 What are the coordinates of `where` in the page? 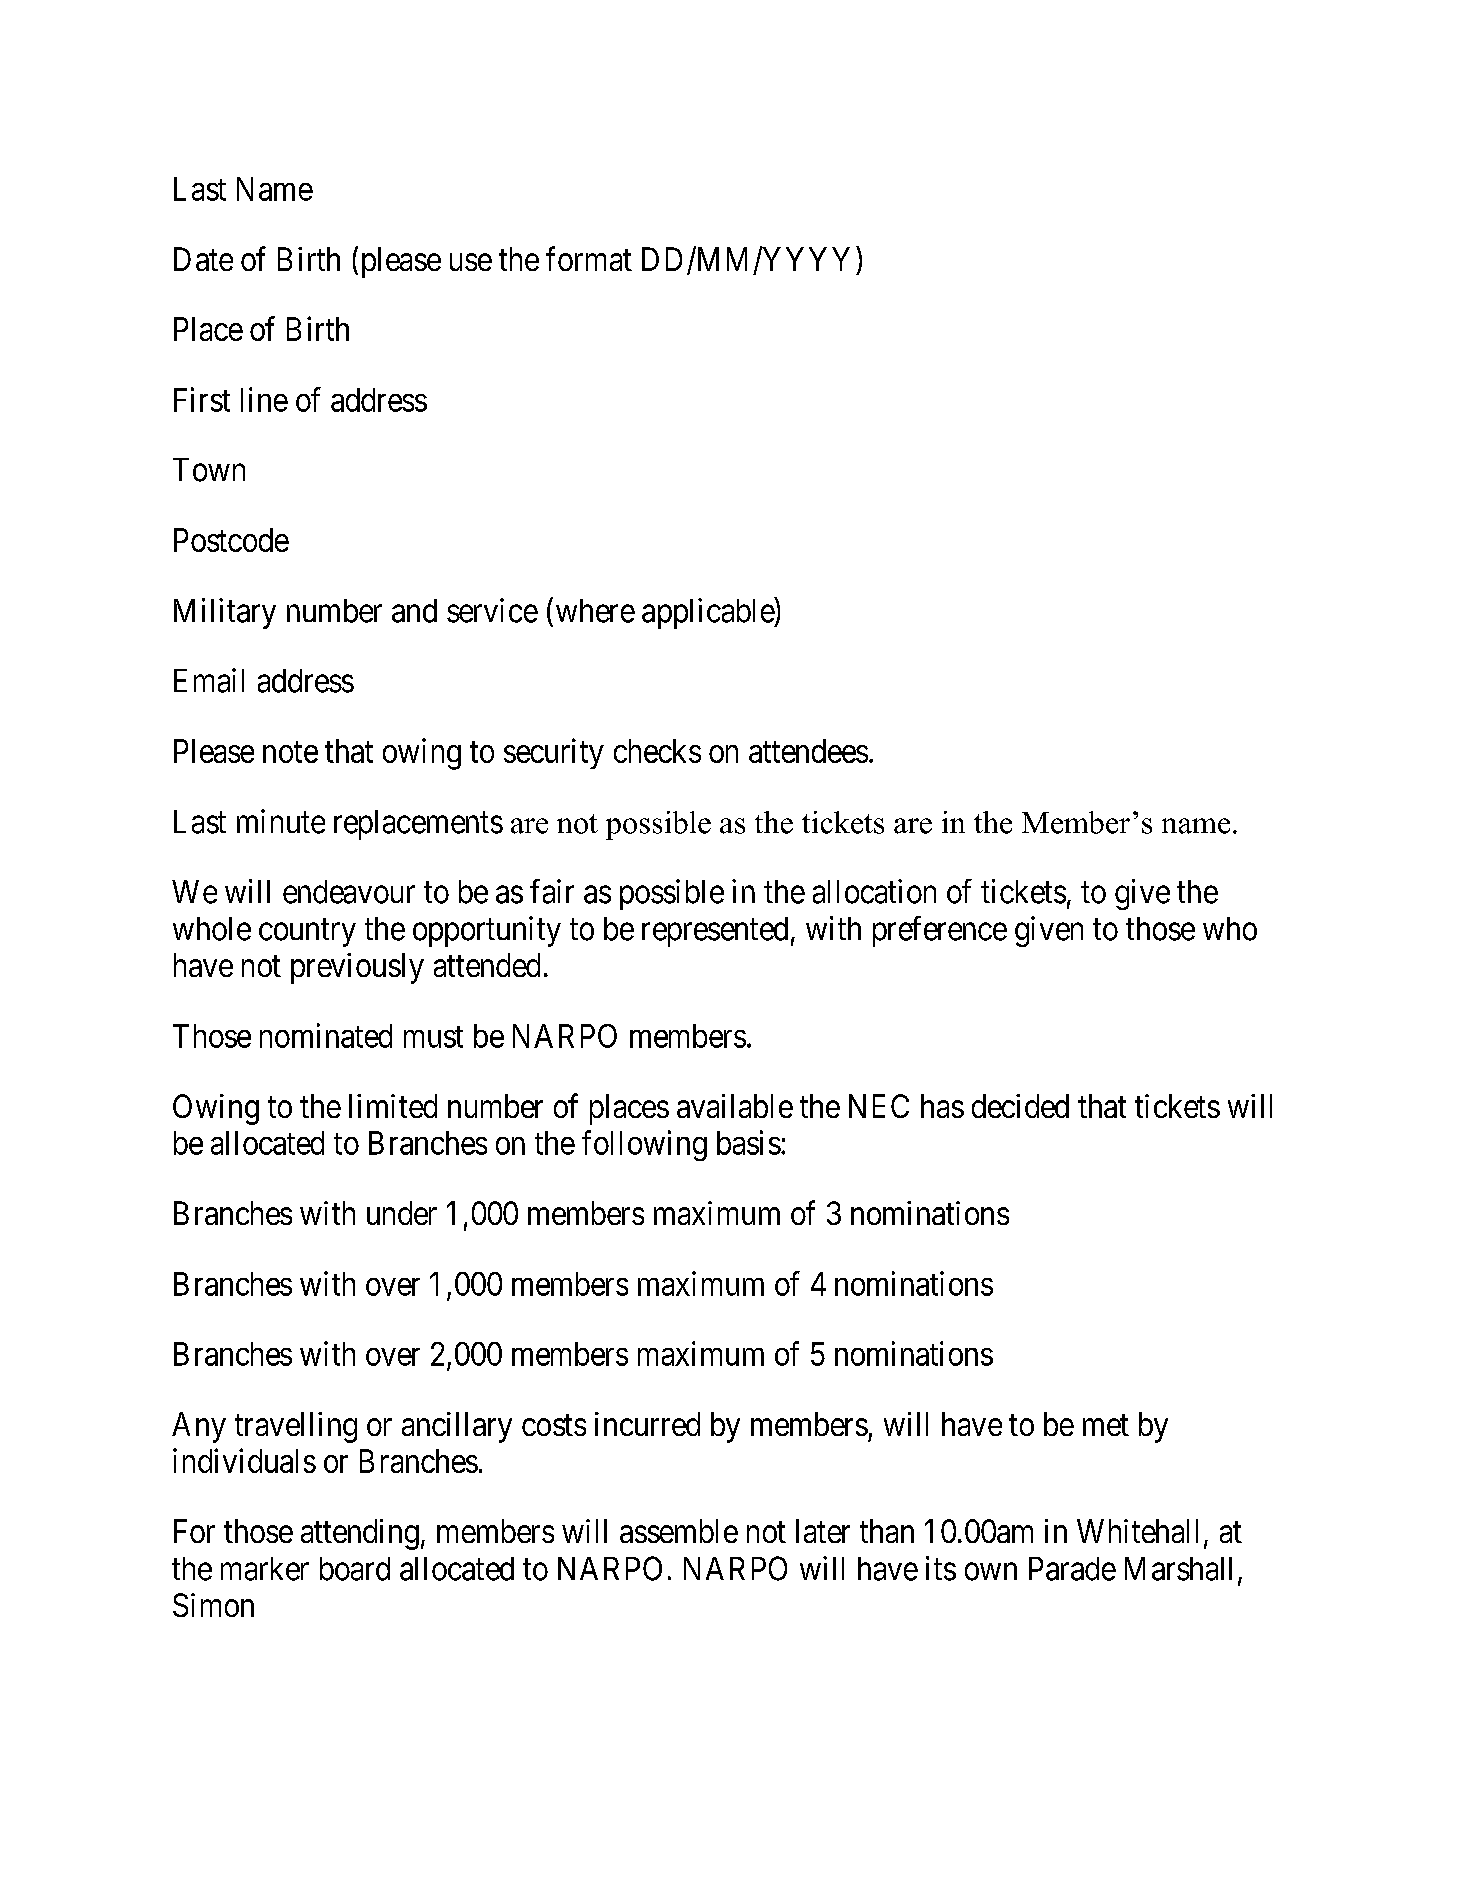 It's located at (595, 611).
